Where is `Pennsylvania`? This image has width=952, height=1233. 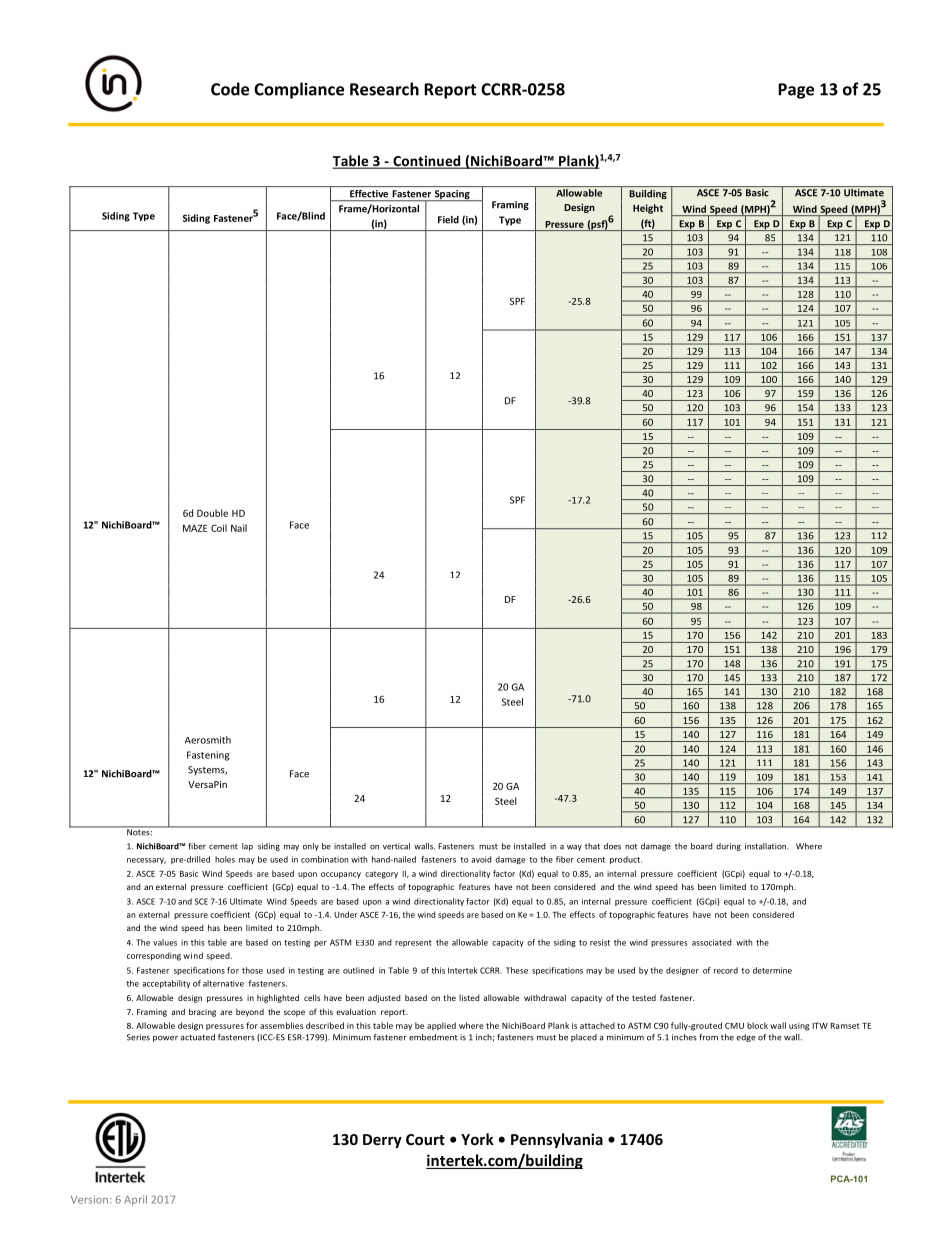 Pennsylvania is located at coordinates (557, 1140).
